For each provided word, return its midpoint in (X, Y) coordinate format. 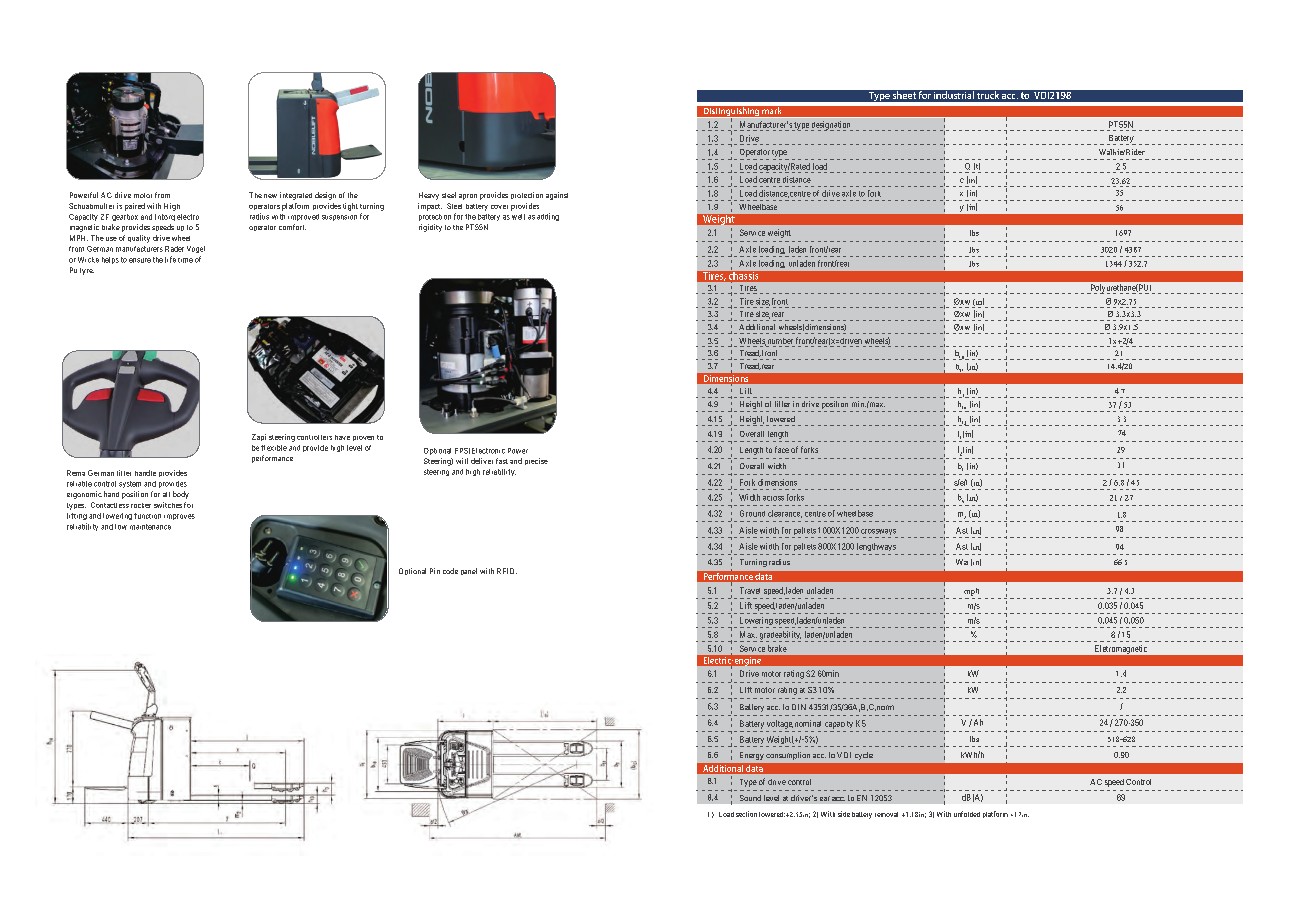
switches (168, 505)
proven (363, 438)
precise (536, 461)
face (782, 449)
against (557, 196)
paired (135, 207)
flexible (274, 448)
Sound (750, 798)
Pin (435, 571)
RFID (507, 571)
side (844, 814)
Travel (750, 590)
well (518, 217)
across (773, 498)
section (746, 814)
